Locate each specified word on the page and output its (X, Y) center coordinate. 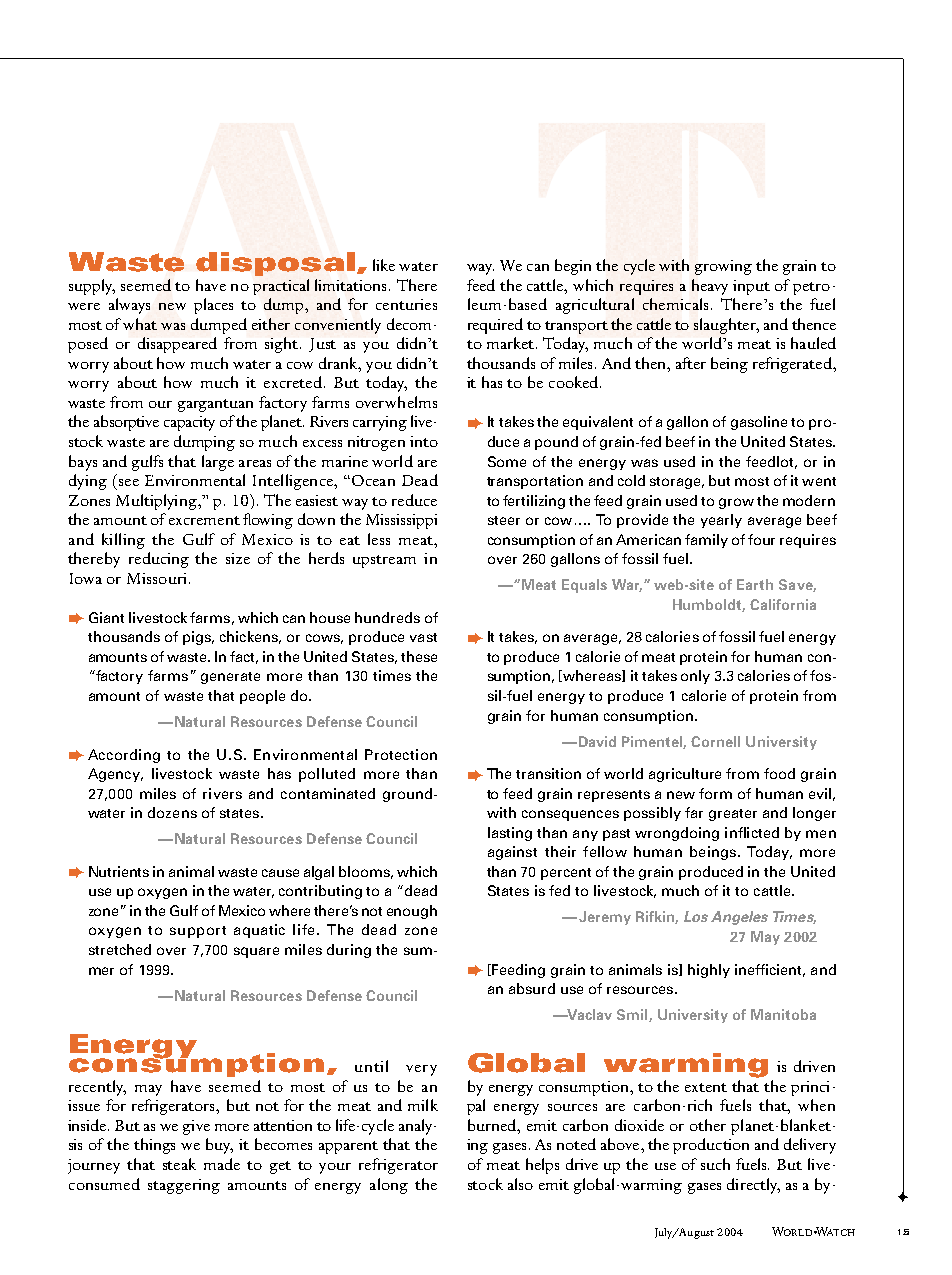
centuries (406, 304)
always (129, 306)
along (389, 1186)
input (751, 287)
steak (179, 1164)
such (715, 1164)
